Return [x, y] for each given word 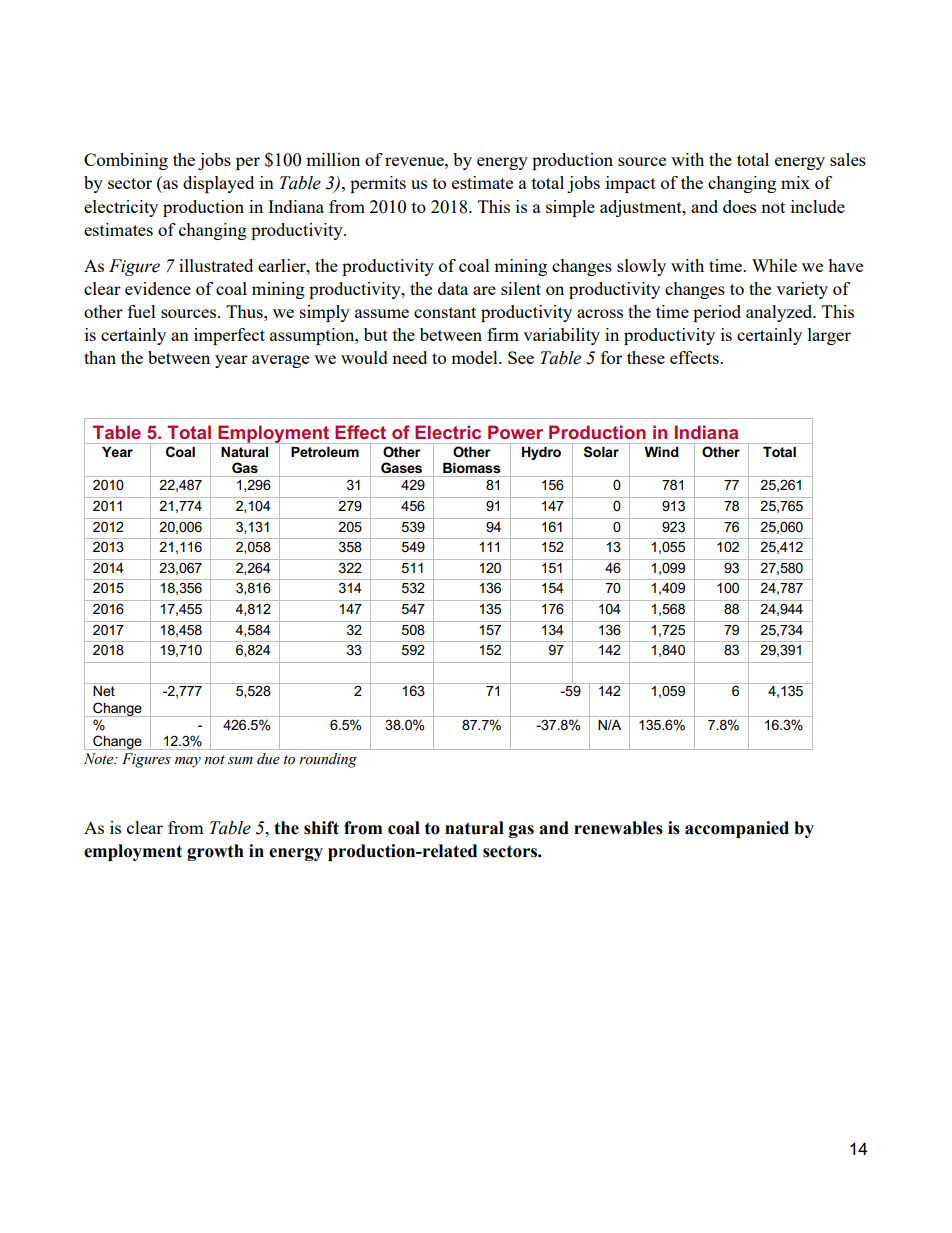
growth [215, 852]
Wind [661, 452]
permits [378, 184]
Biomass [472, 468]
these [646, 357]
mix [795, 182]
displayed [218, 184]
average [280, 361]
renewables [618, 828]
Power [515, 432]
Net [104, 691]
